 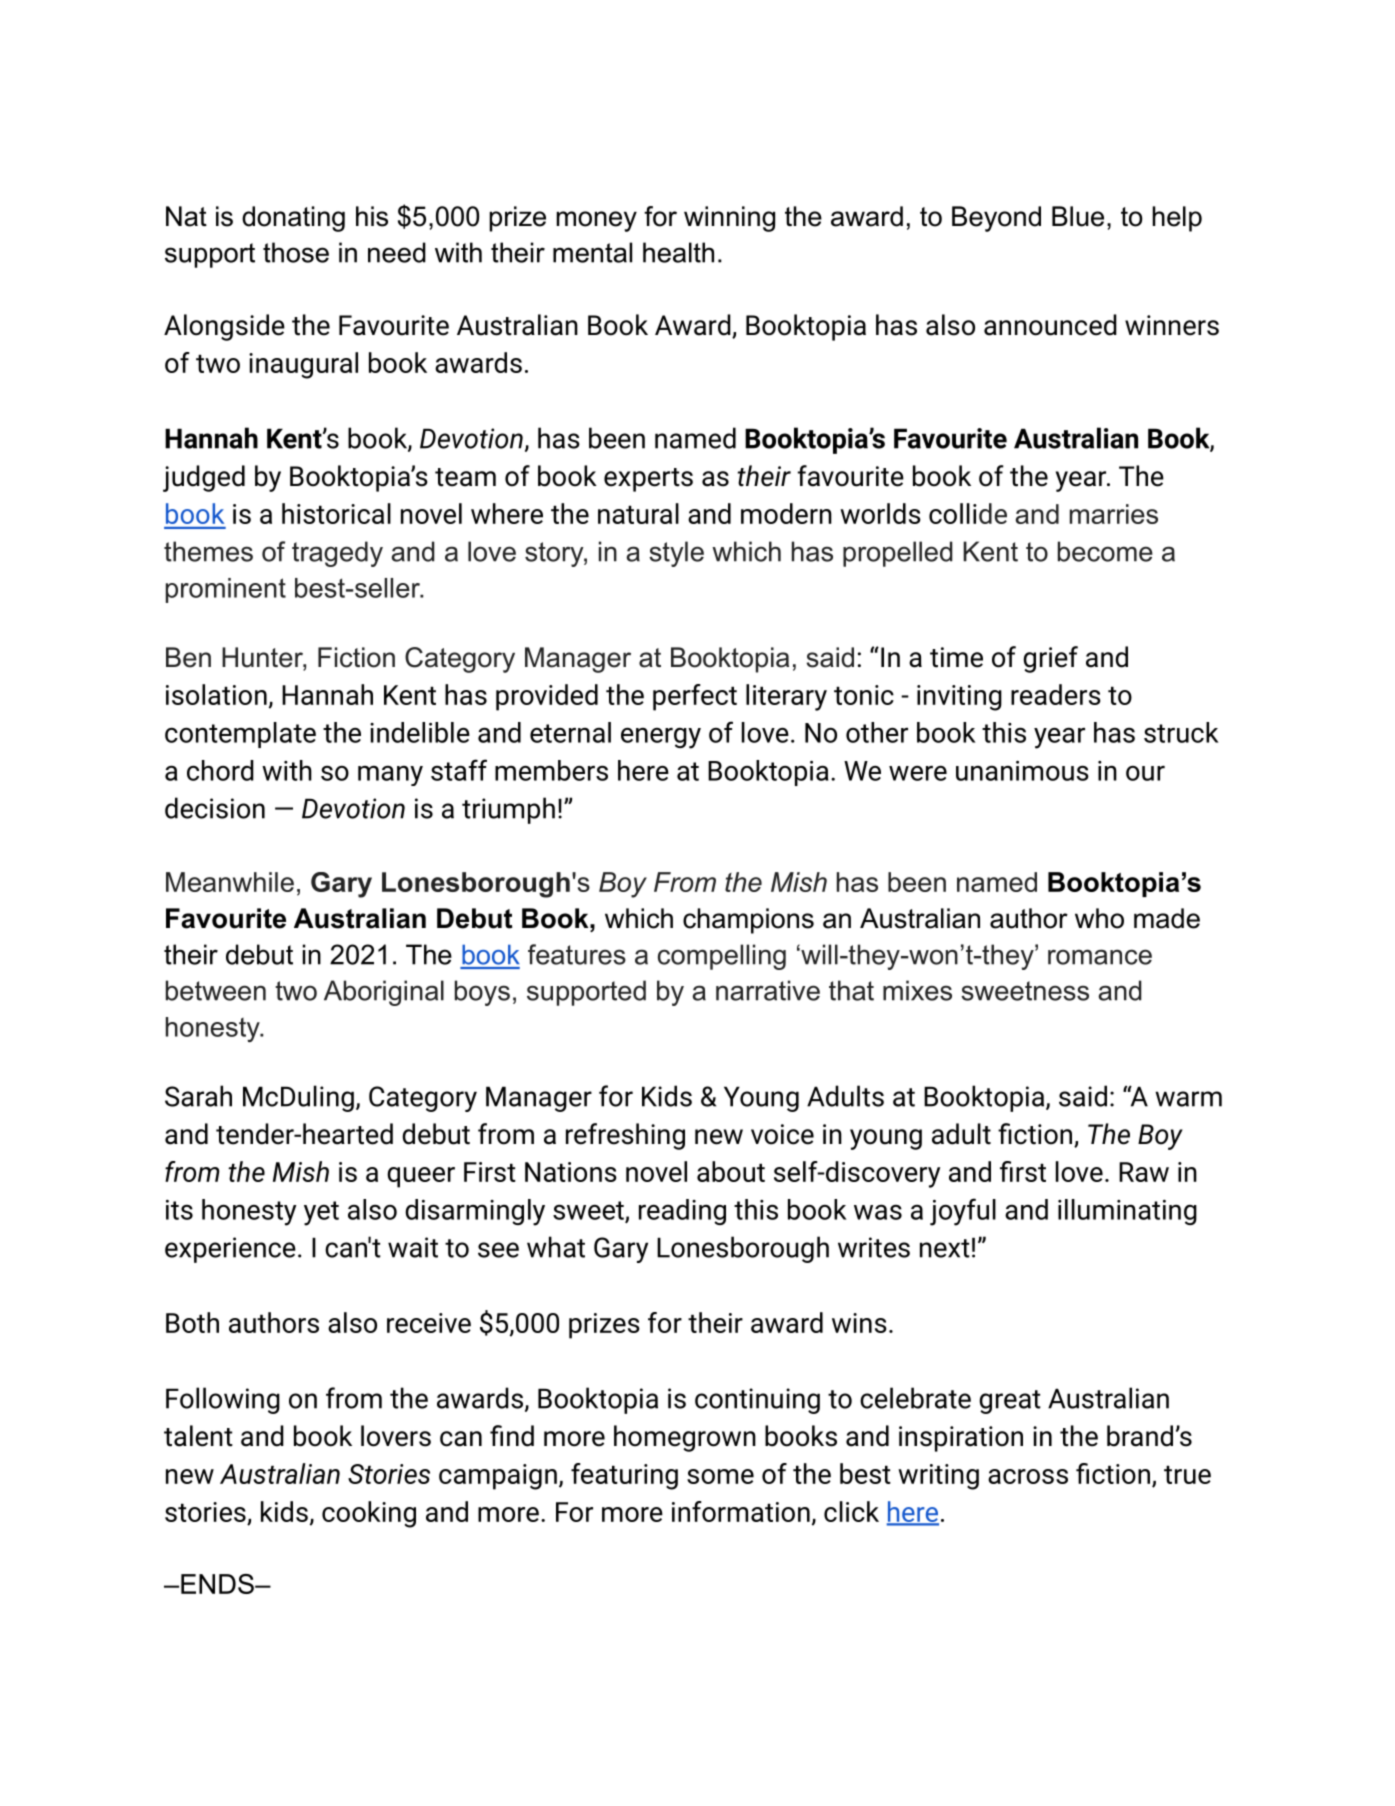 What do you see at coordinates (296, 252) in the screenshot?
I see `those` at bounding box center [296, 252].
